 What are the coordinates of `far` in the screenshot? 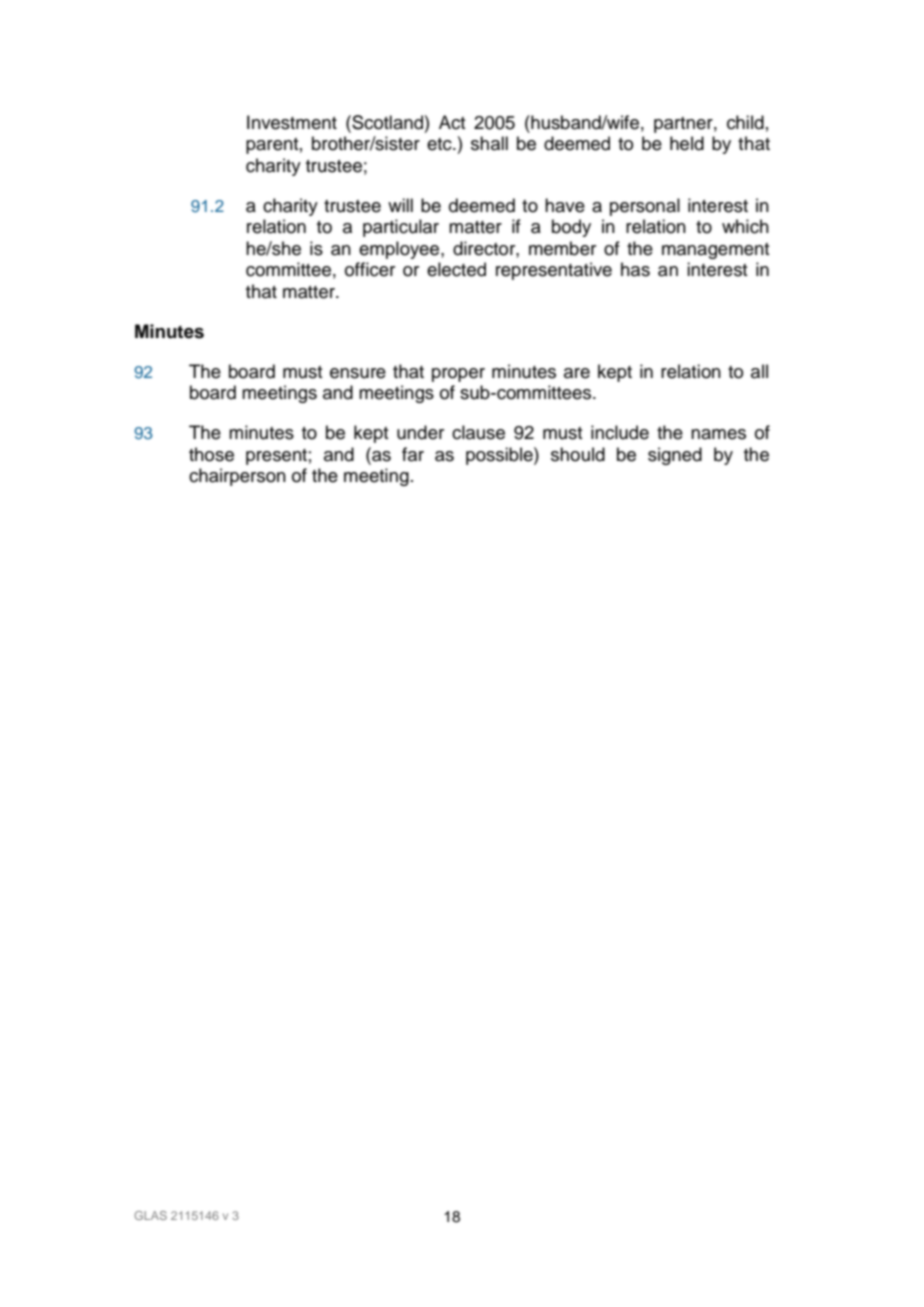 It's located at (413, 454).
